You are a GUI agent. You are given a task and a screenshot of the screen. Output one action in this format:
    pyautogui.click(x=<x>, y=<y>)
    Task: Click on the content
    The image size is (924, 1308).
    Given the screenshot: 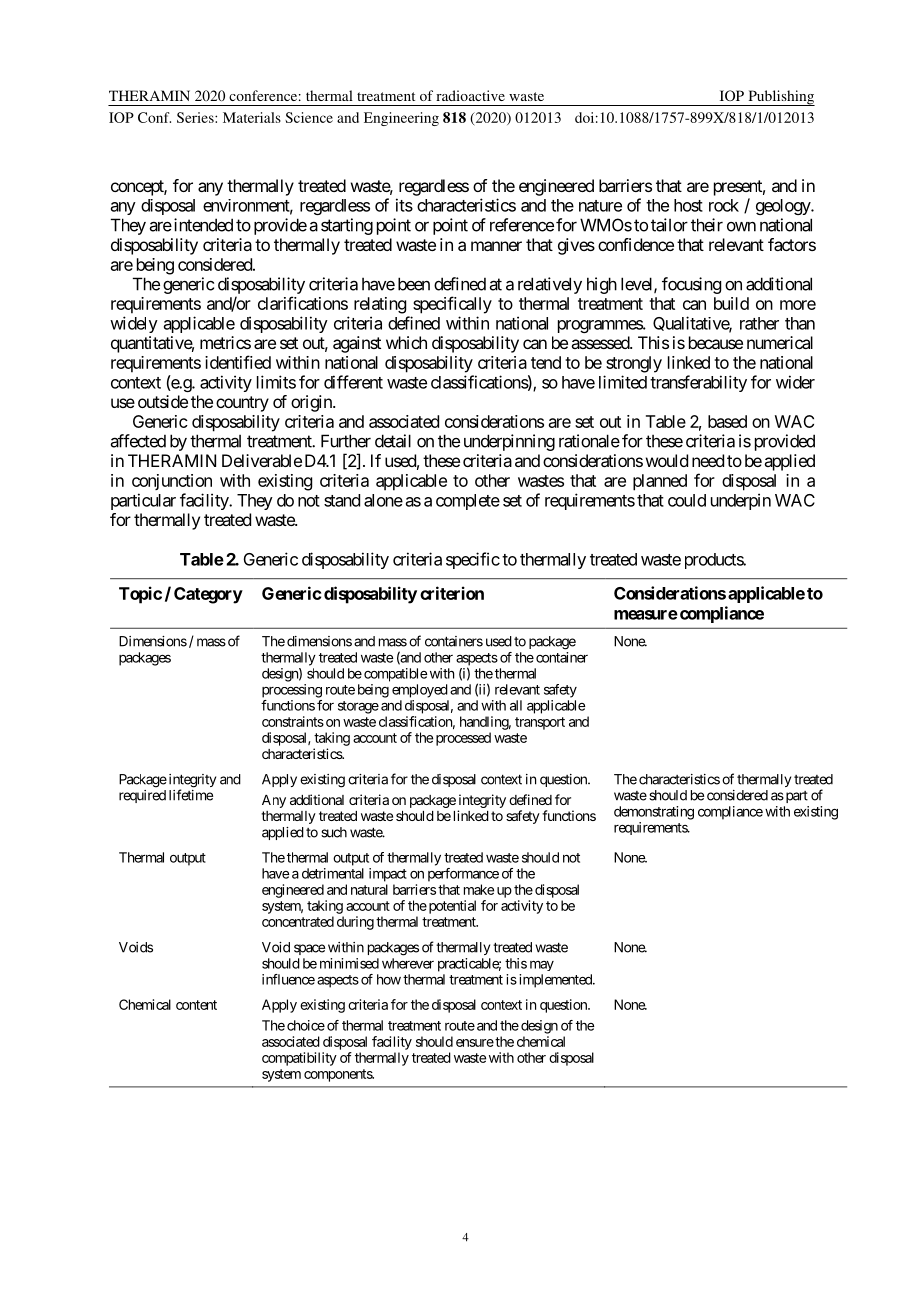 What is the action you would take?
    pyautogui.click(x=196, y=1005)
